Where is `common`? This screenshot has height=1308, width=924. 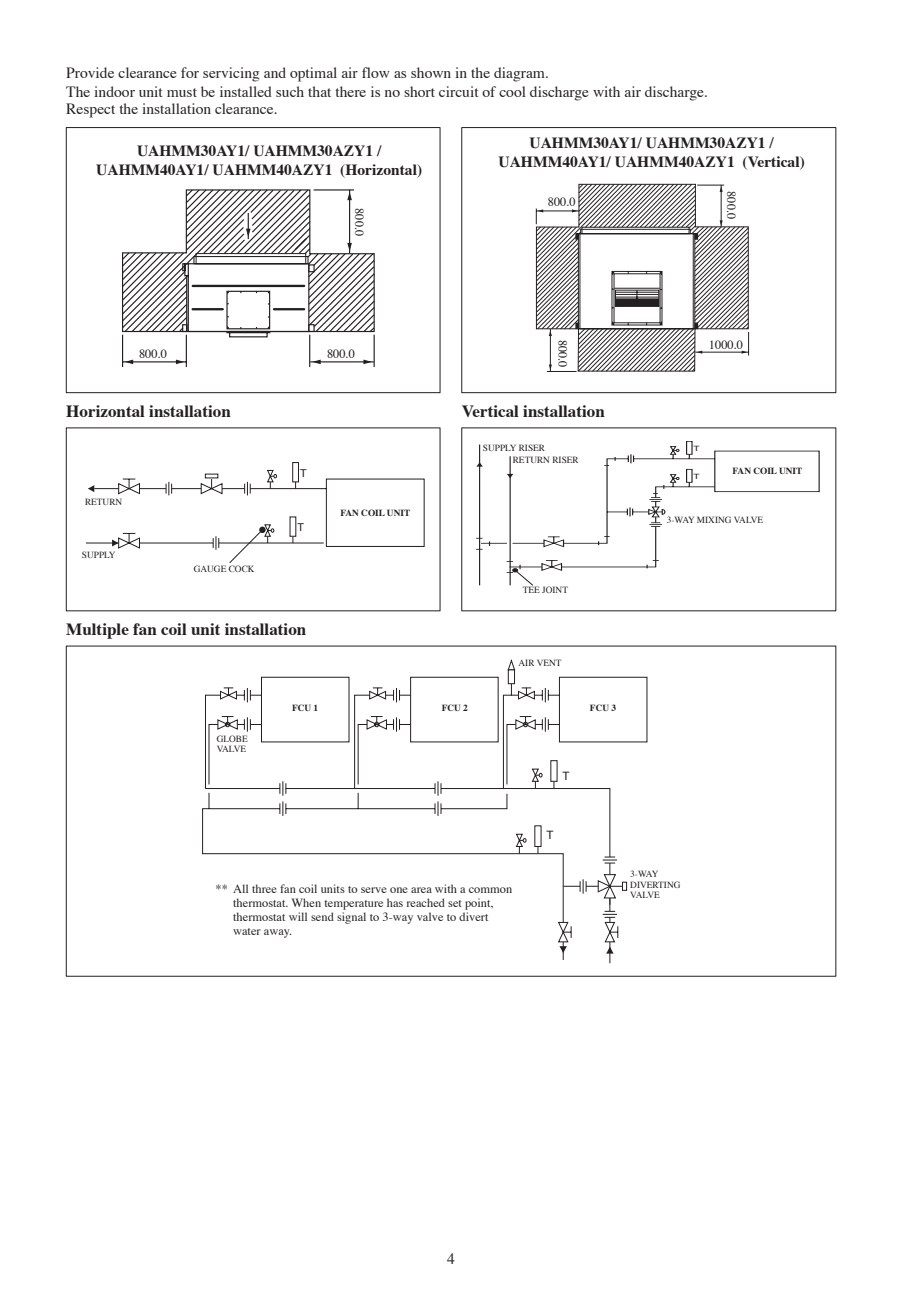 common is located at coordinates (490, 890).
